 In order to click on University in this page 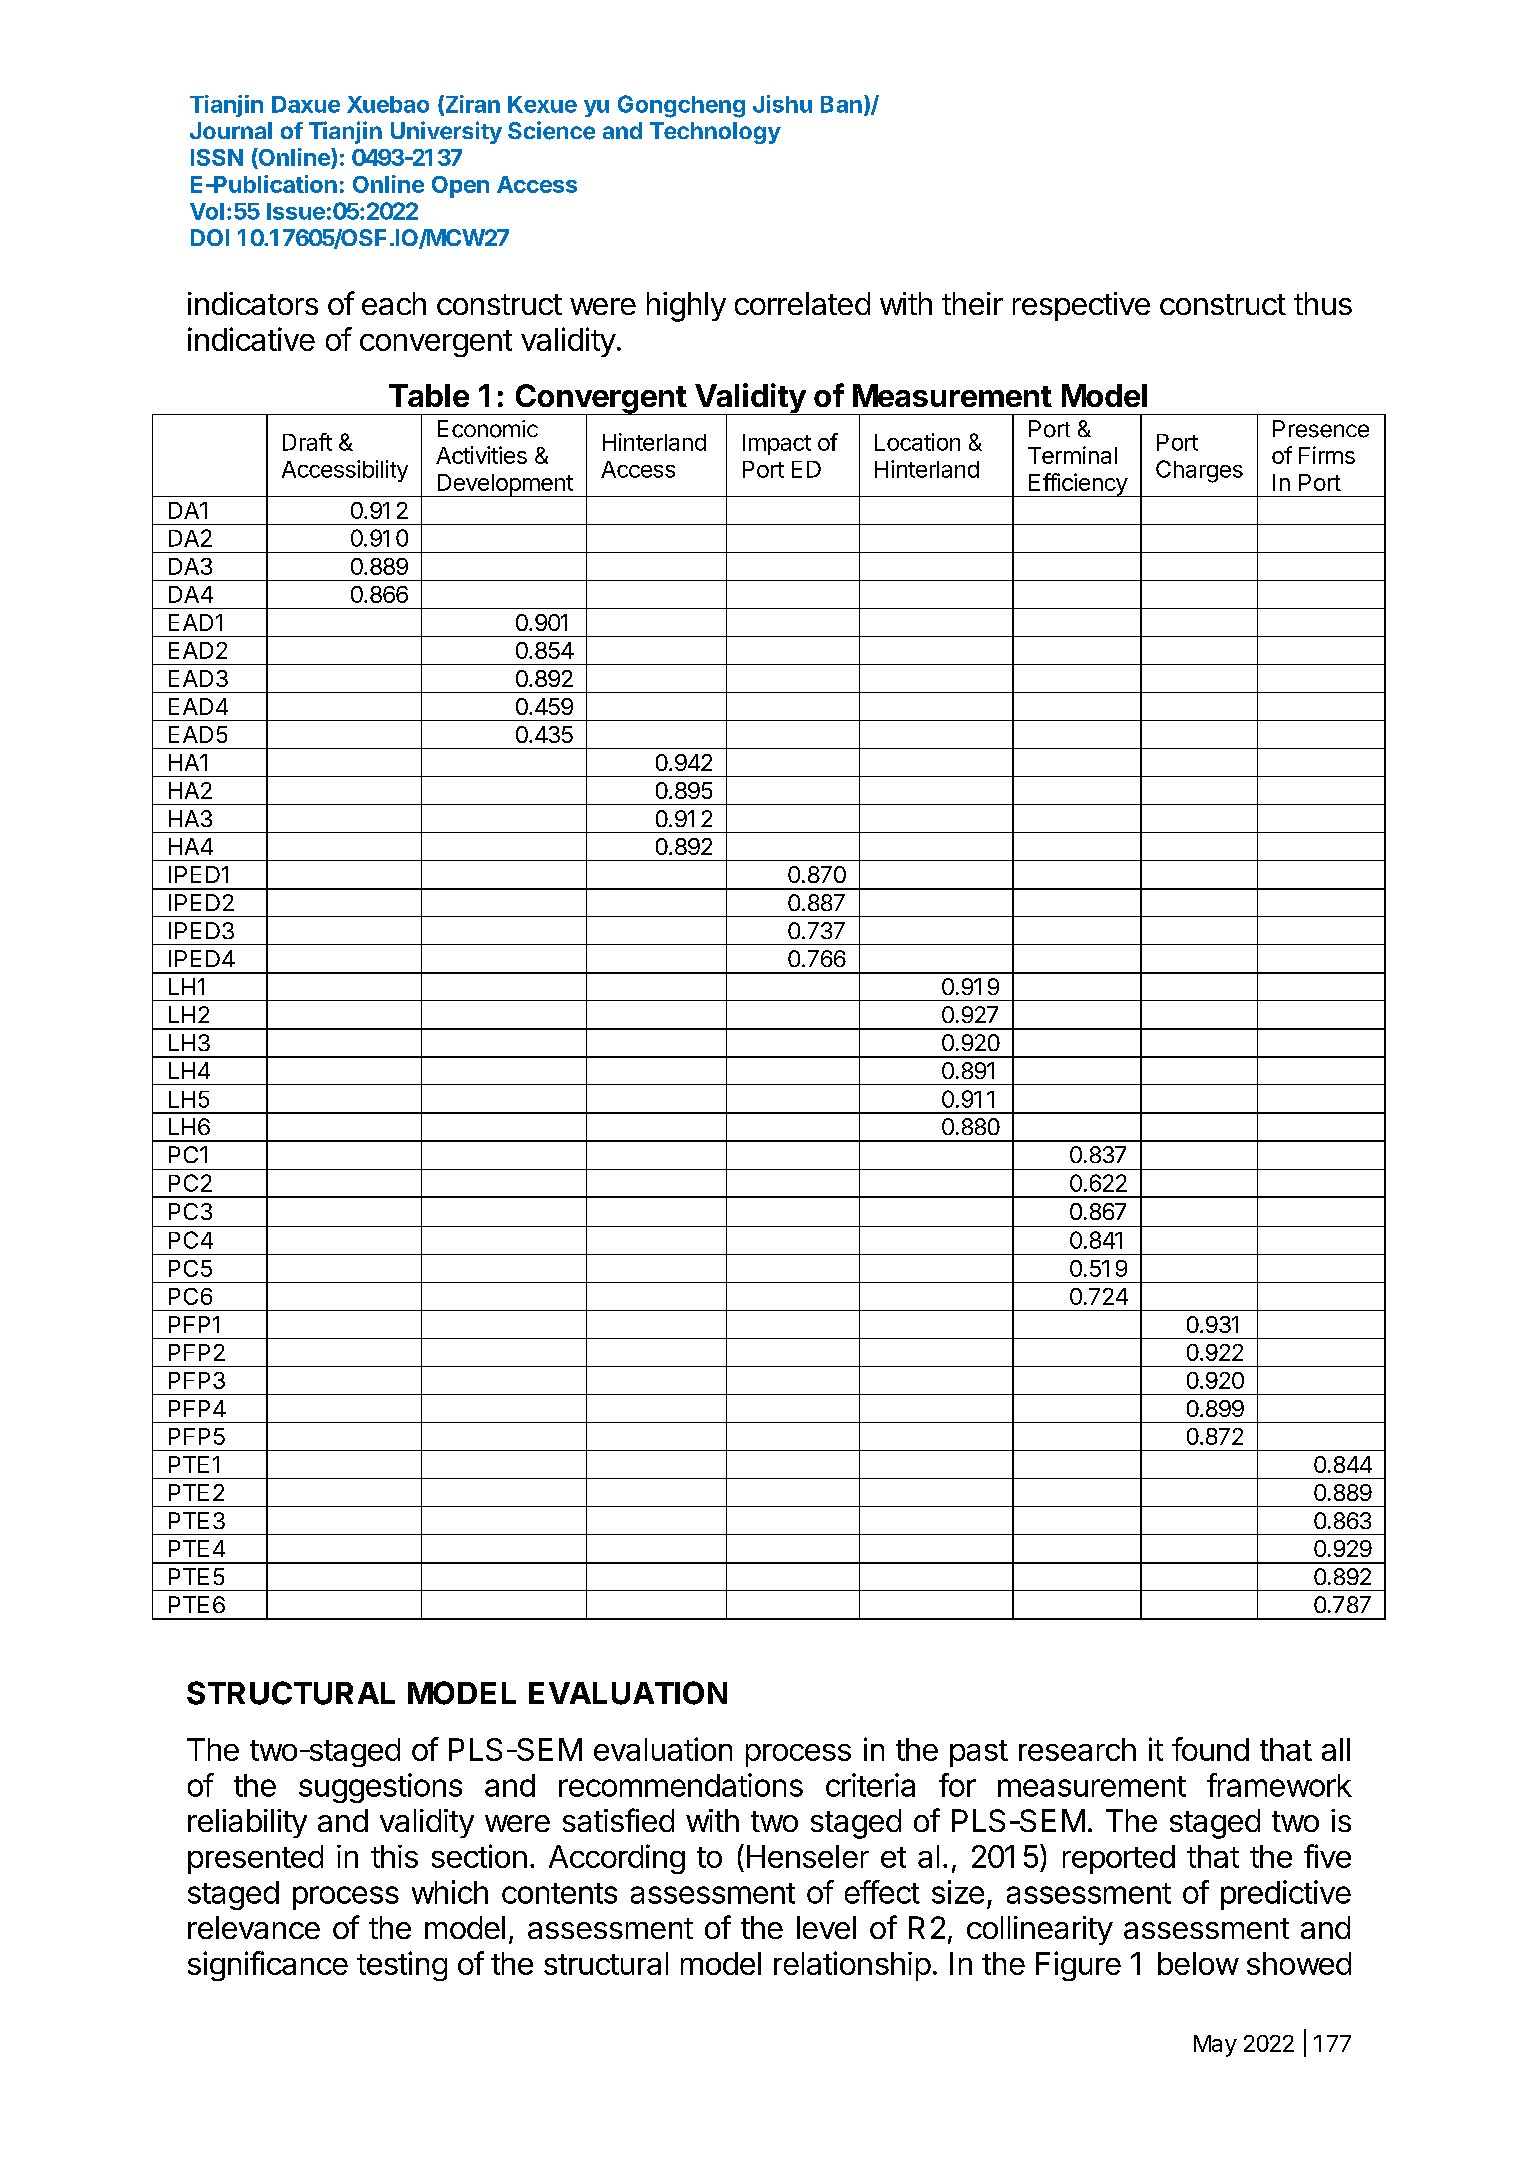, I will do `click(446, 132)`.
